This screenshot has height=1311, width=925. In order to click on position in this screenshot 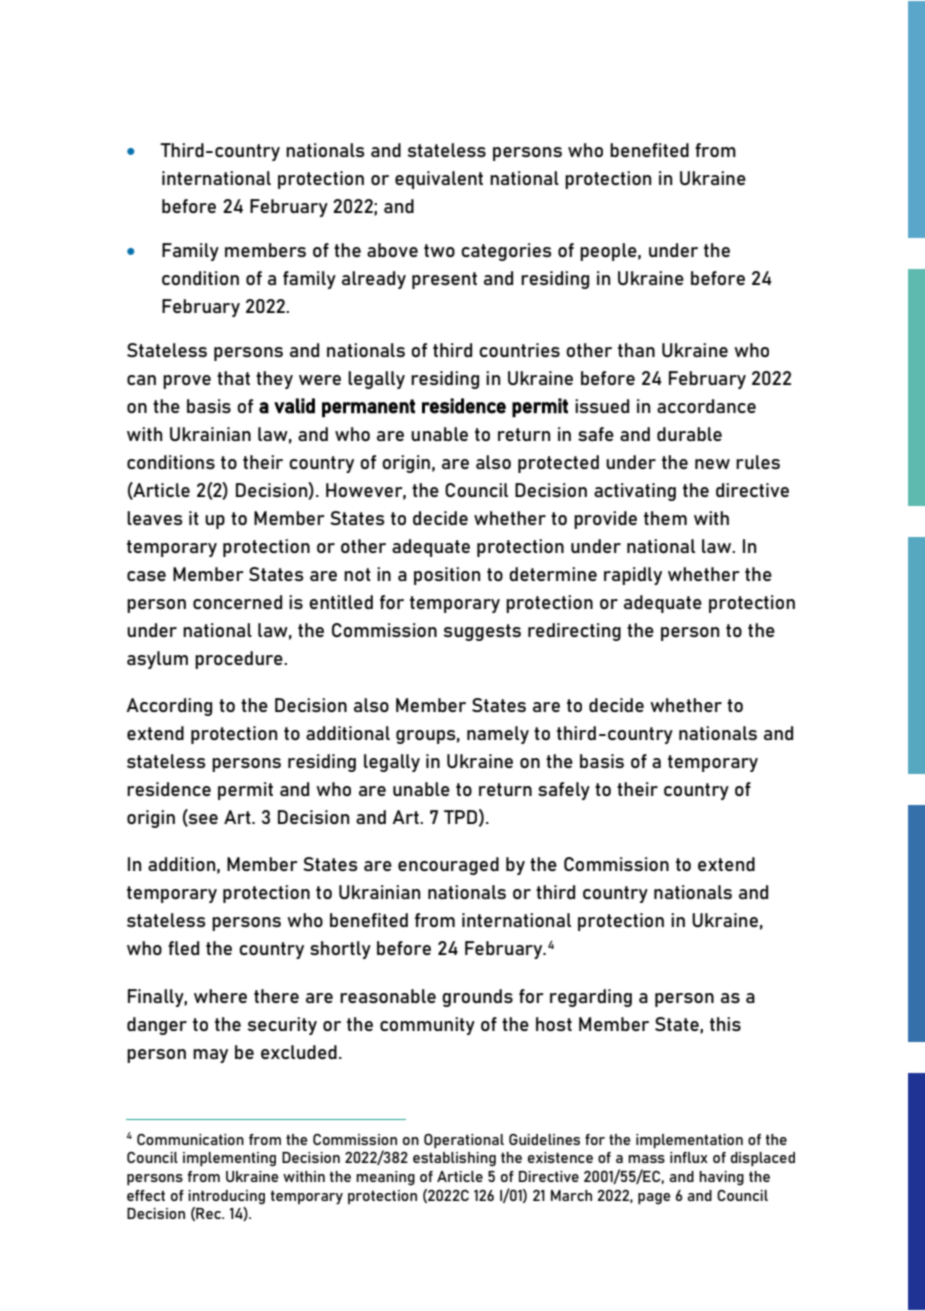, I will do `click(447, 576)`.
